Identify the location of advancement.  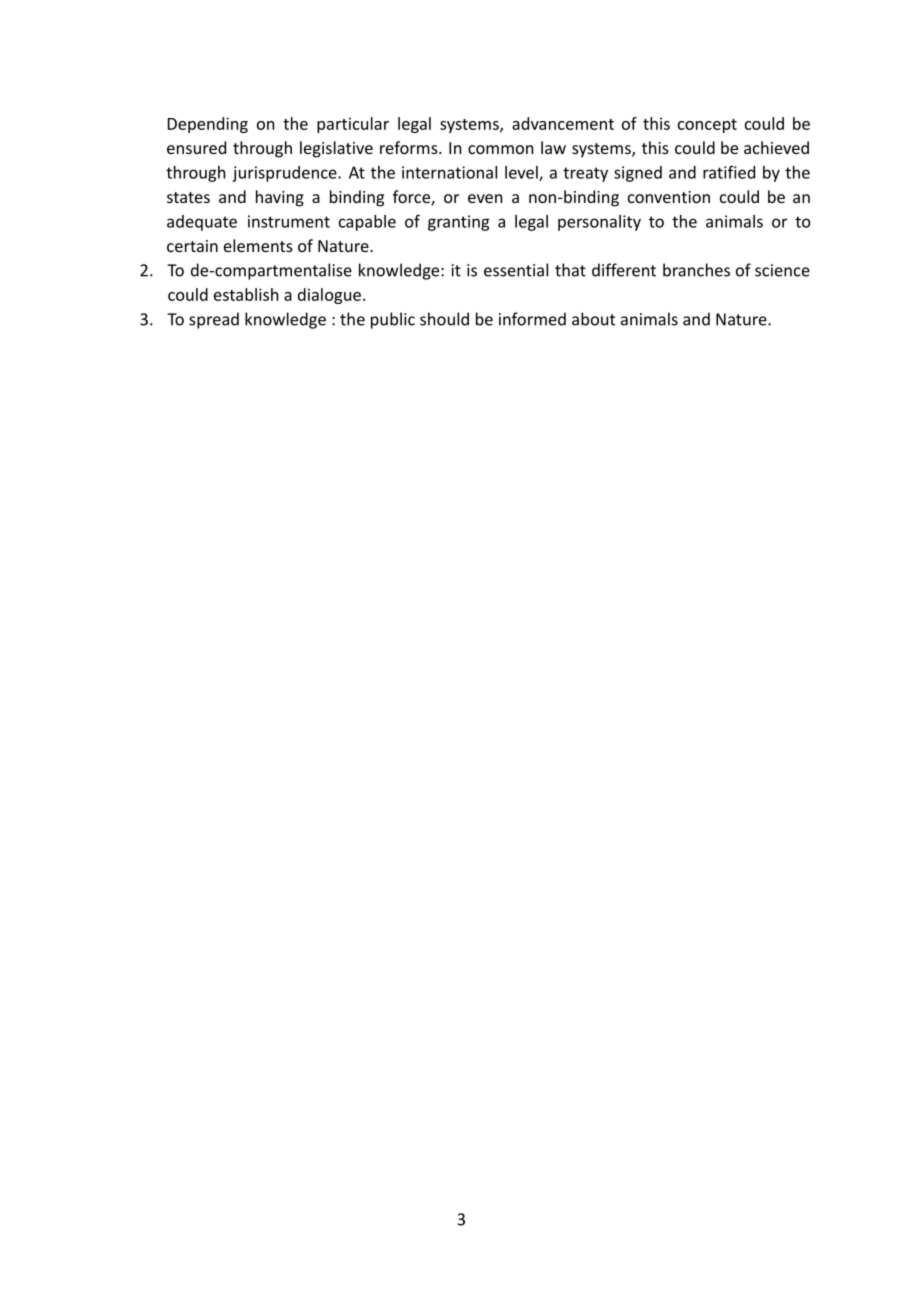
(563, 123).
